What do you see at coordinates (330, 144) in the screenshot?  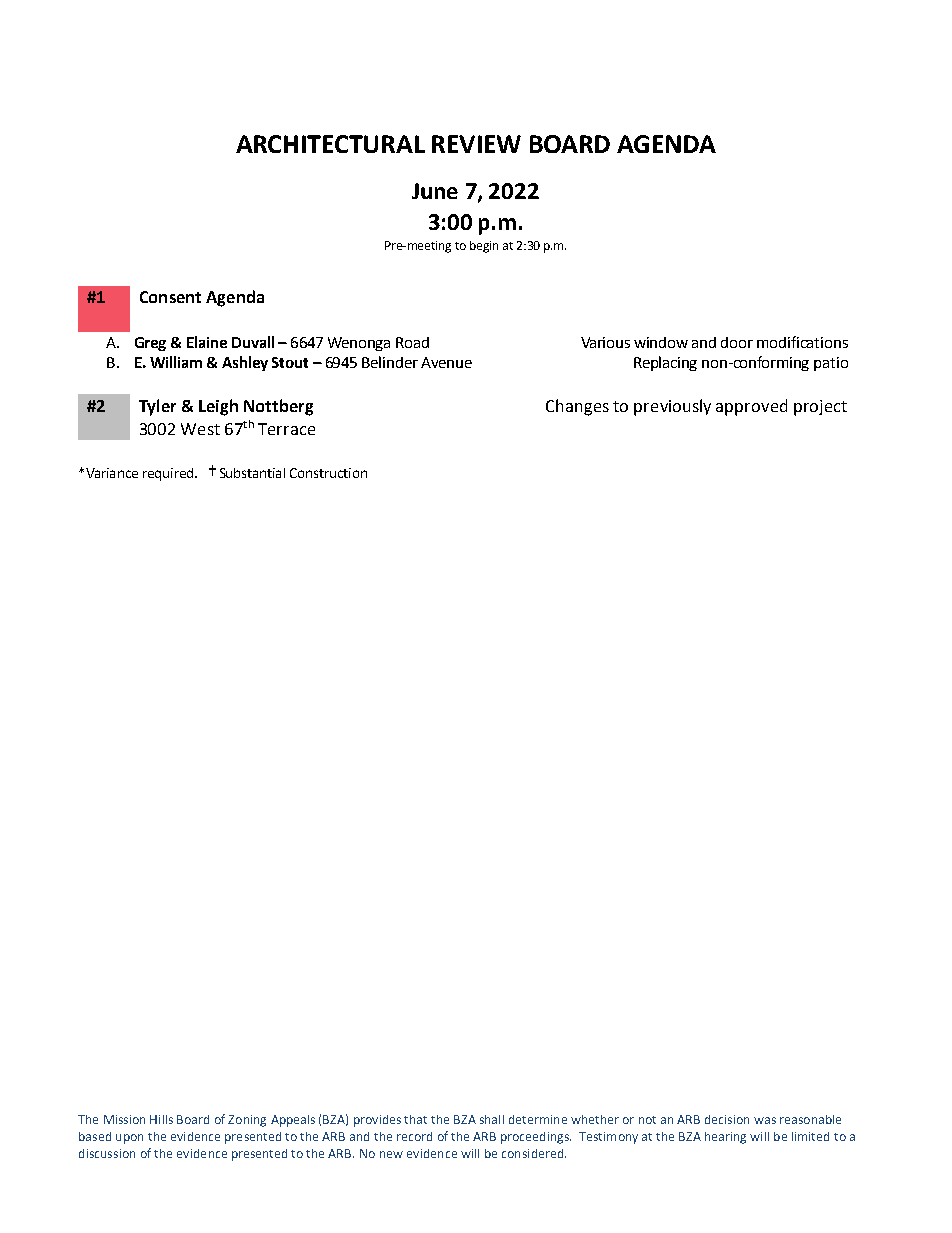 I see `ARCHITECTURAL` at bounding box center [330, 144].
